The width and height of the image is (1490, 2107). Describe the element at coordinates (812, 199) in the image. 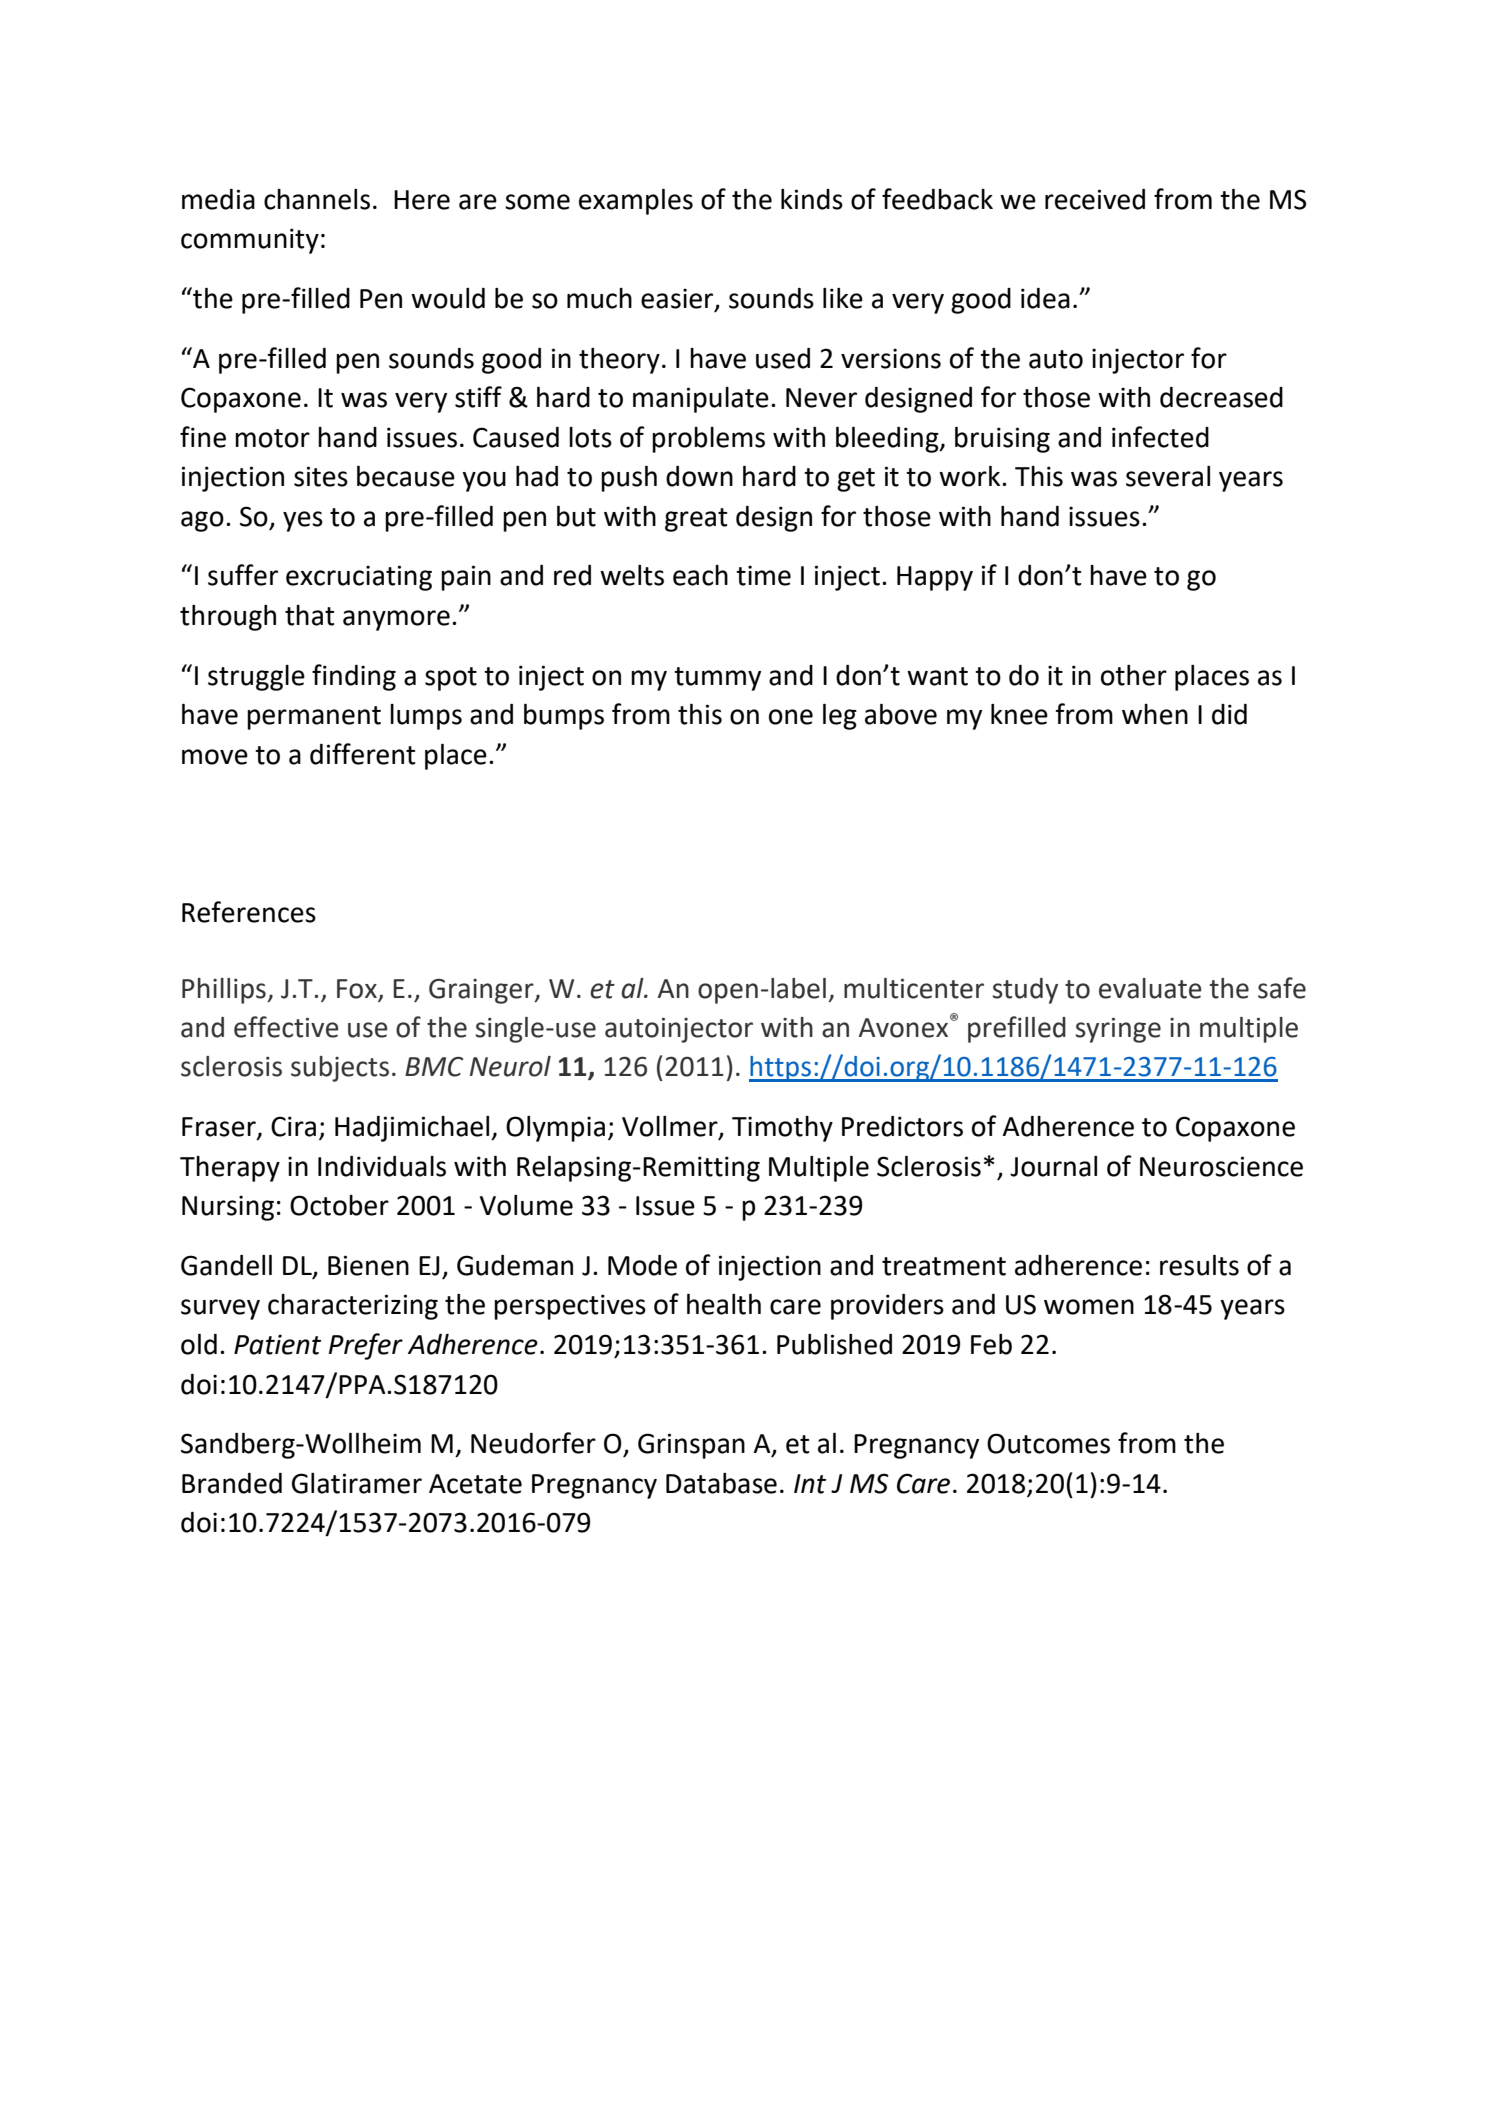

I see `kinds` at that location.
